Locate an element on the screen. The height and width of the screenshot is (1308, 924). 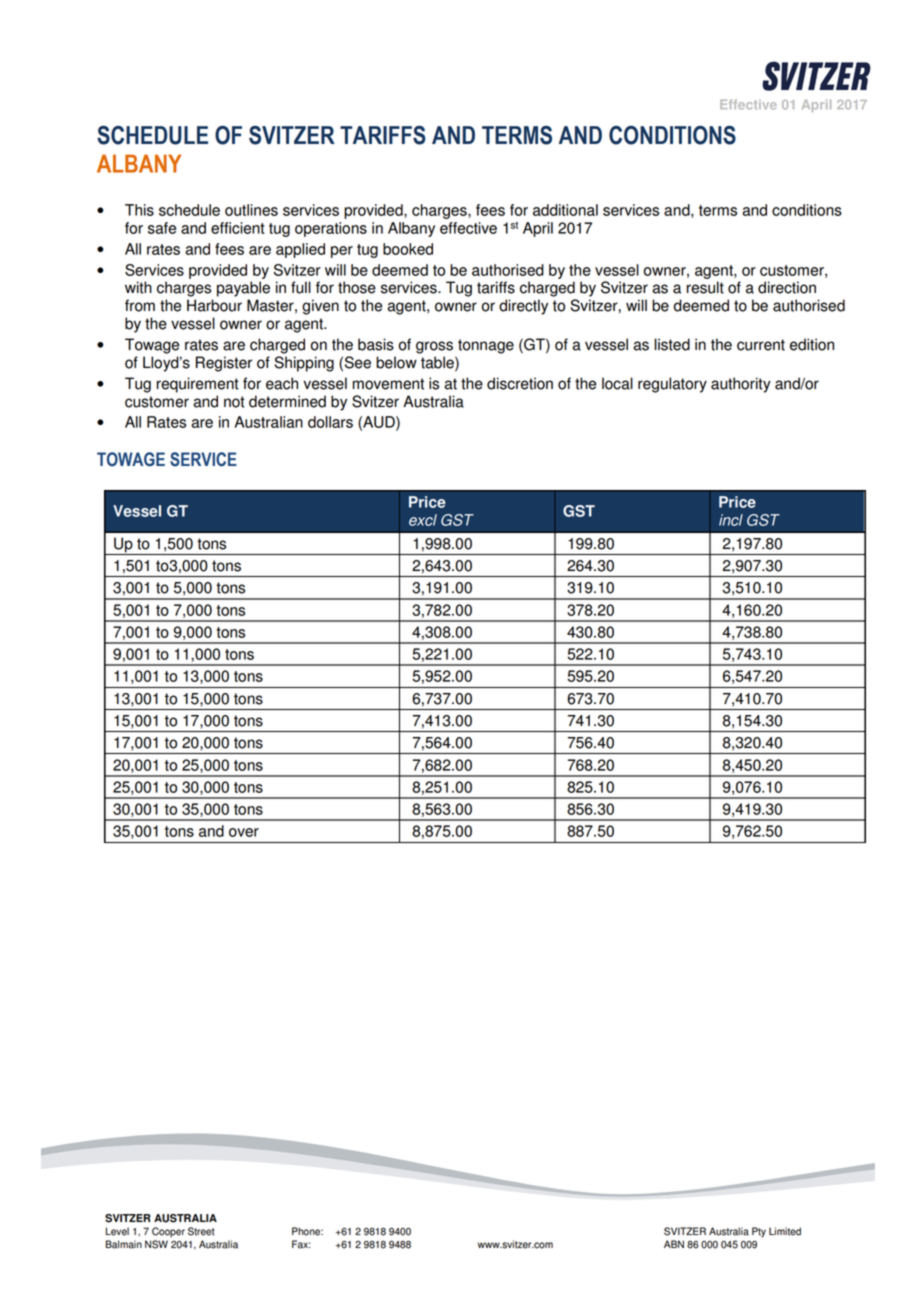
ABN is located at coordinates (674, 1244).
